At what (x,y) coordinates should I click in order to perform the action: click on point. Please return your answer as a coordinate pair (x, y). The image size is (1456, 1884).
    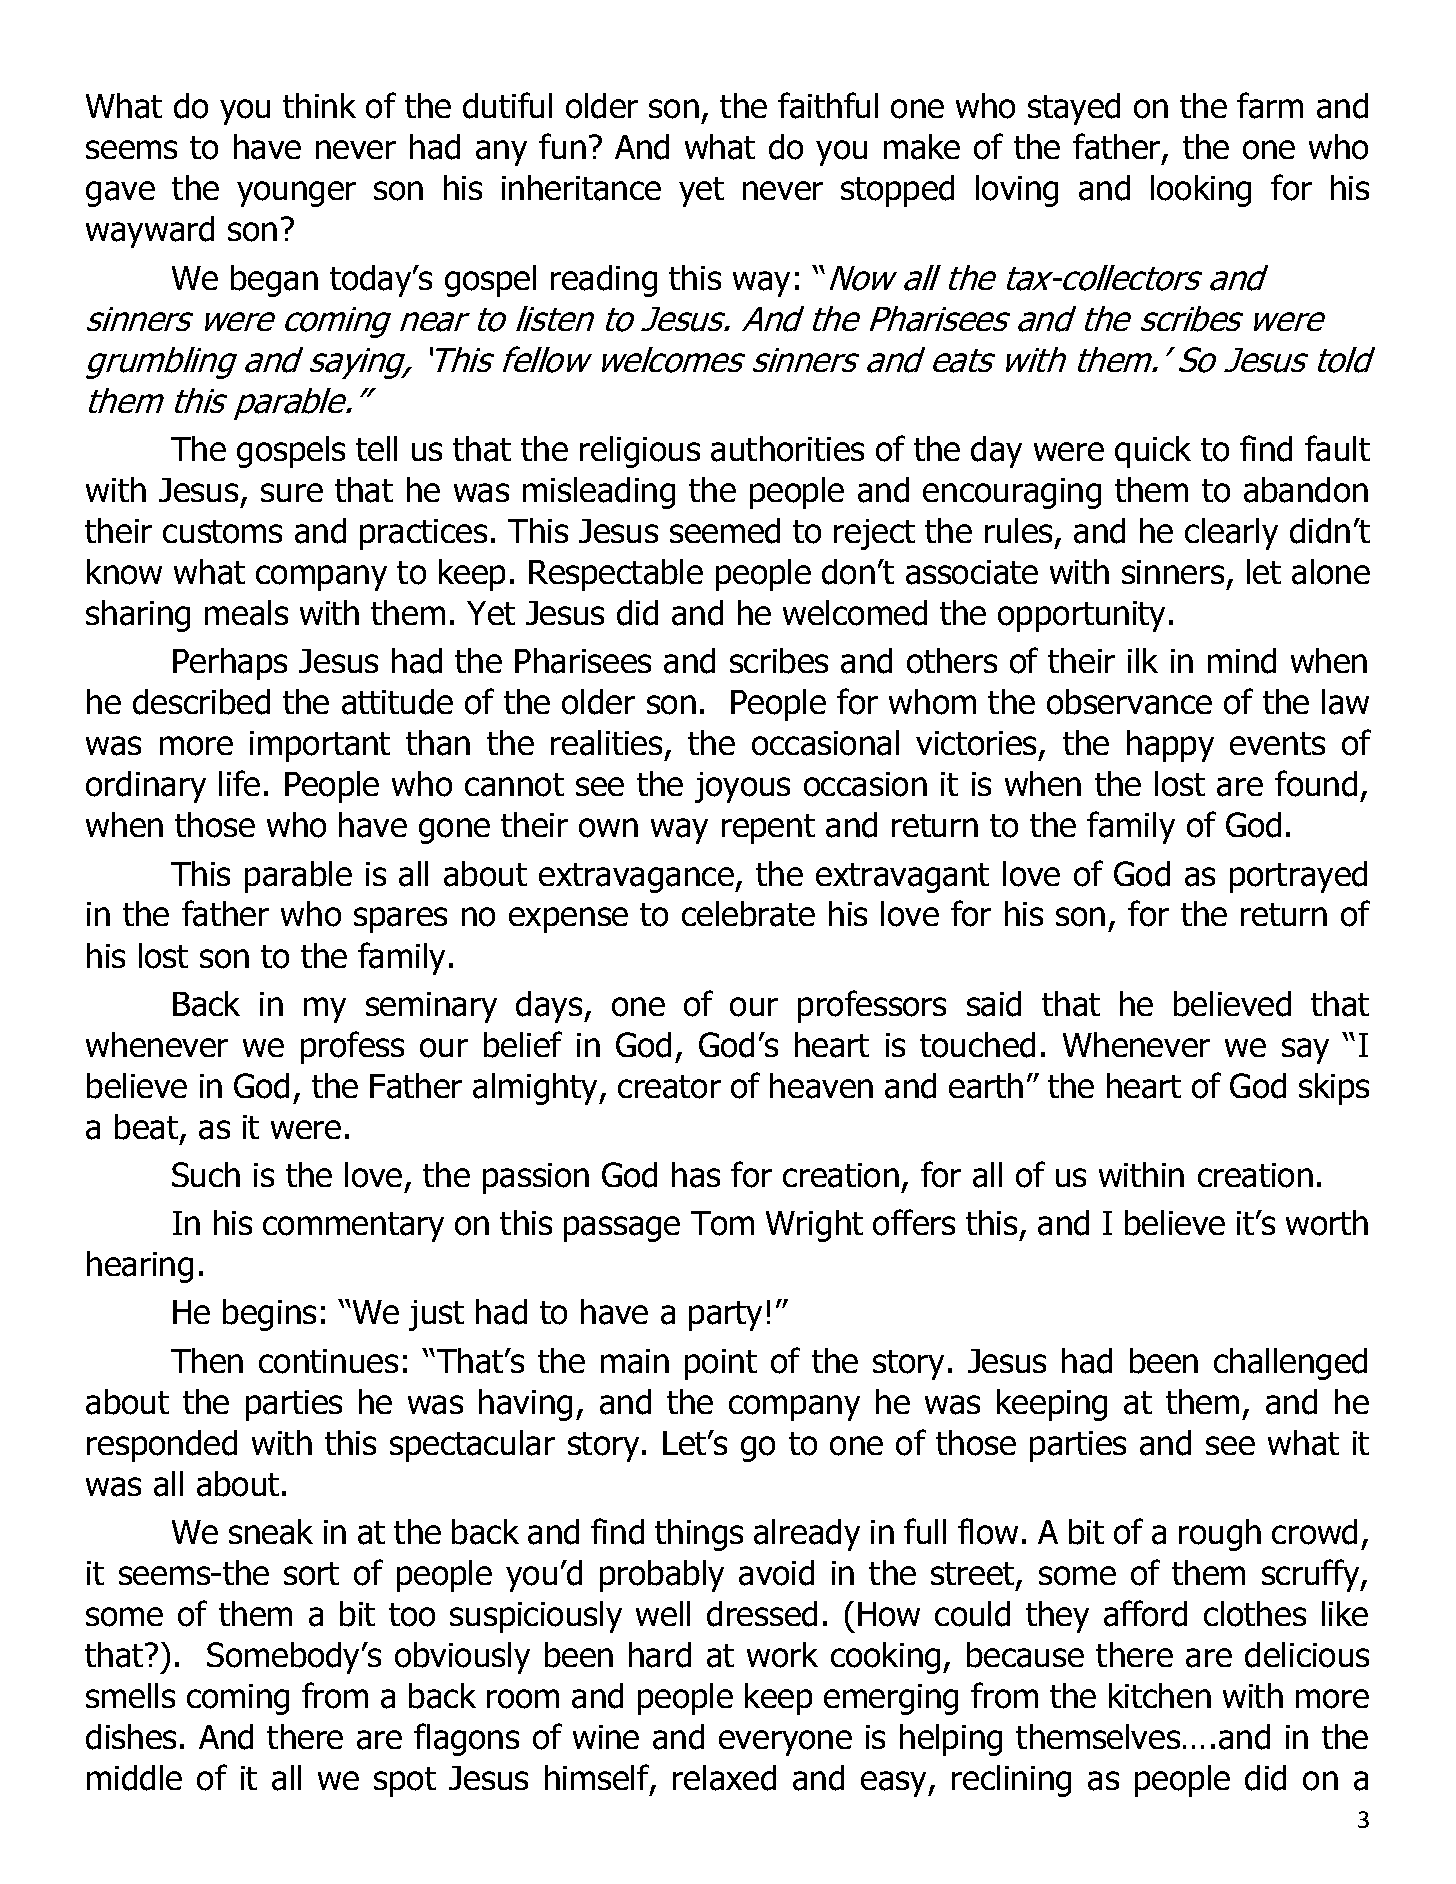
    Looking at the image, I should click on (721, 1364).
